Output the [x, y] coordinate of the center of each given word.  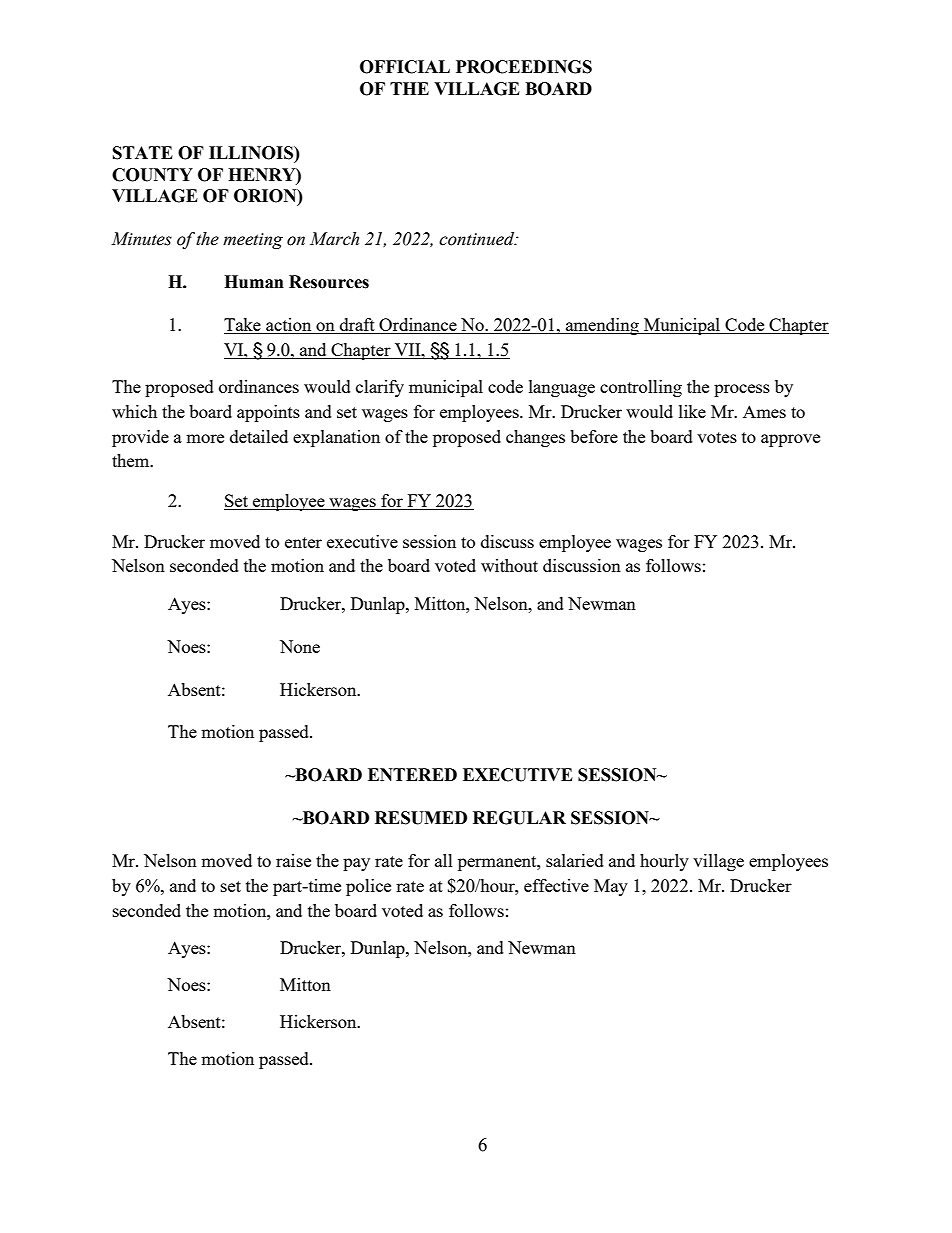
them [132, 460]
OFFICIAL [405, 67]
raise [293, 860]
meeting [253, 241]
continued [478, 239]
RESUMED [421, 818]
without [509, 565]
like [692, 411]
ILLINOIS [252, 153]
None [300, 646]
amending [602, 326]
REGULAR [519, 818]
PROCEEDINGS [524, 67]
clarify [380, 388]
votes [717, 437]
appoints [268, 413]
